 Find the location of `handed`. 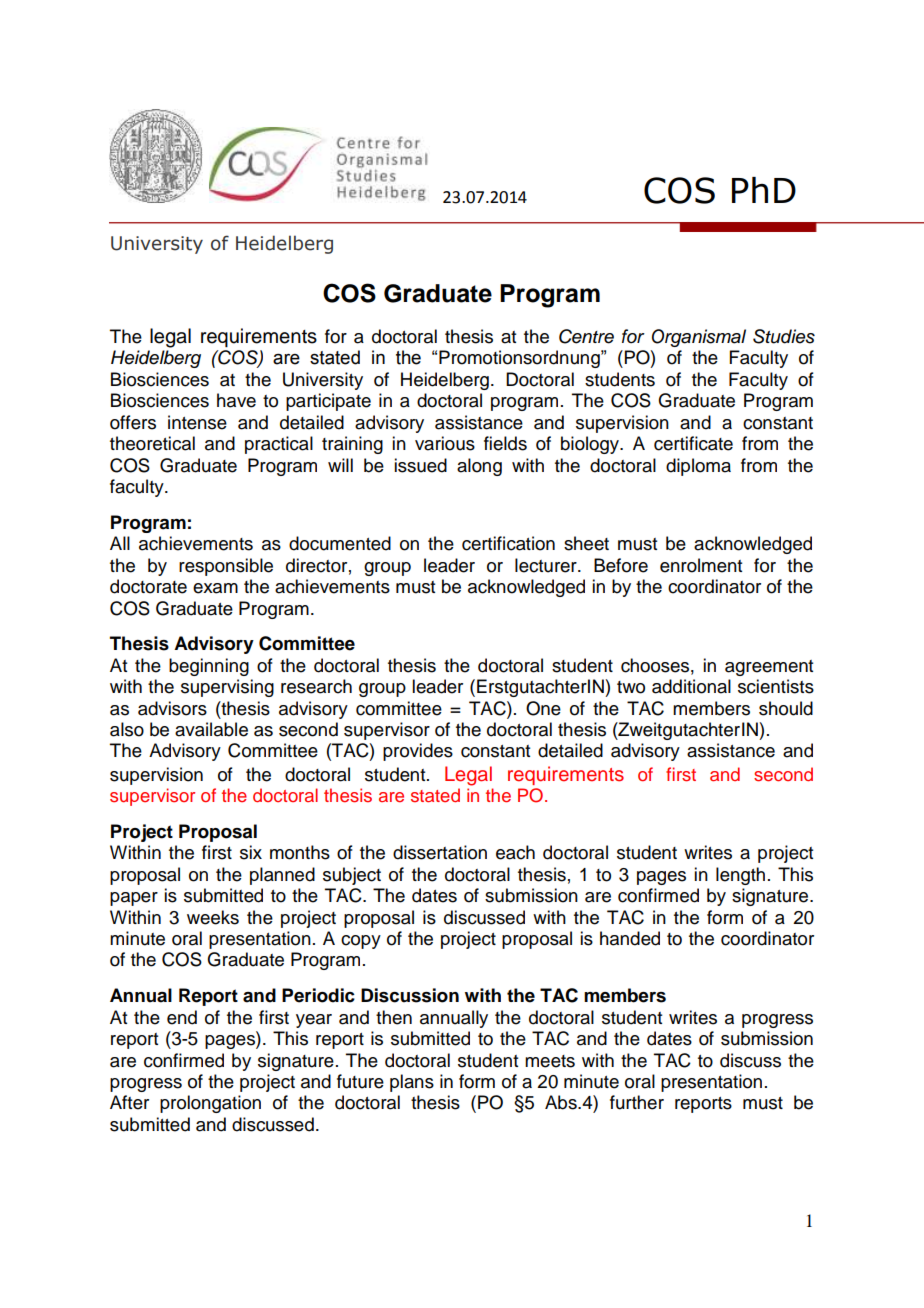

handed is located at coordinates (630, 938).
